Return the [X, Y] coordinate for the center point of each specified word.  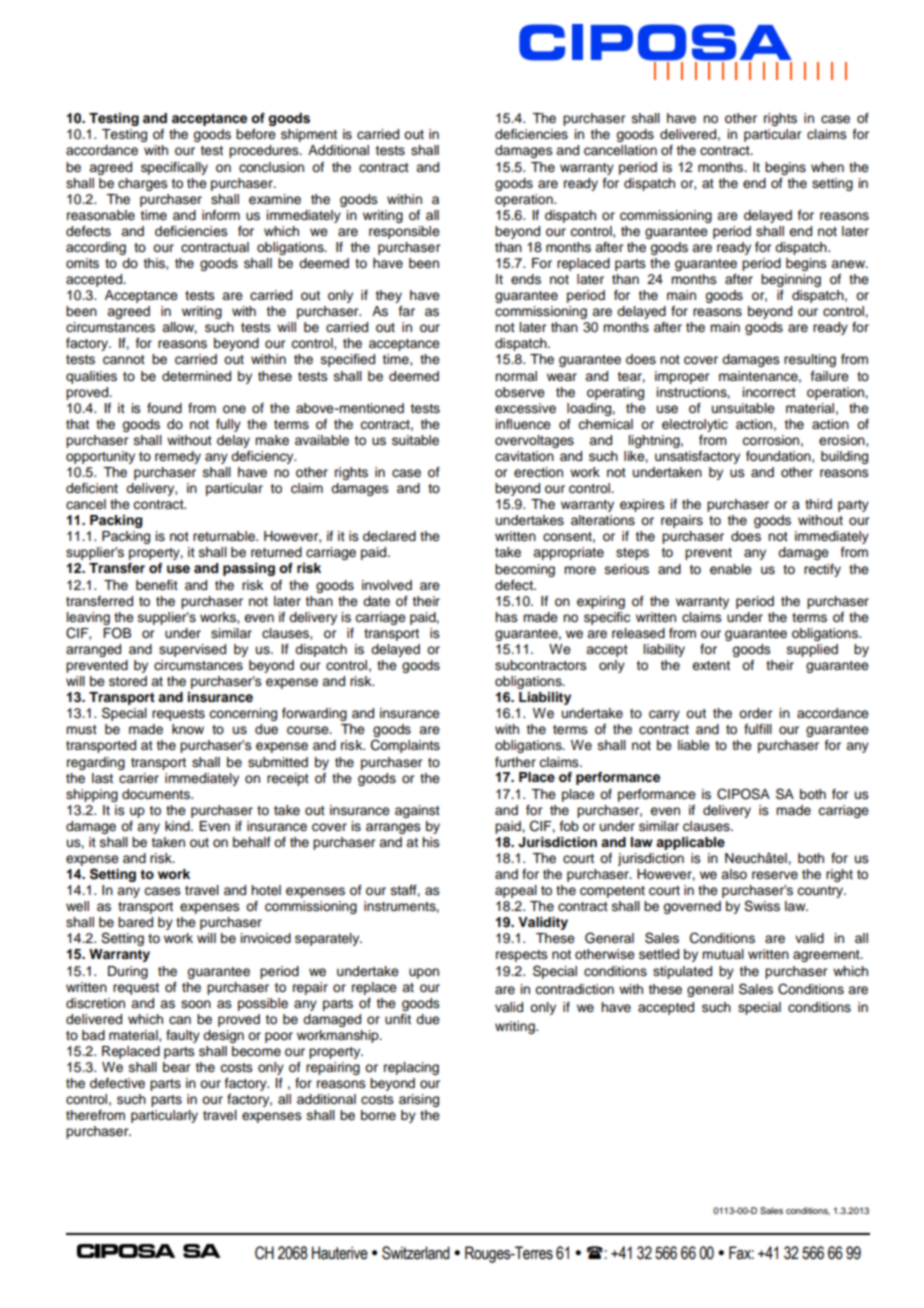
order [755, 713]
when [827, 167]
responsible [404, 232]
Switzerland [416, 1253]
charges [143, 184]
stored [128, 681]
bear [176, 1067]
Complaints [405, 746]
